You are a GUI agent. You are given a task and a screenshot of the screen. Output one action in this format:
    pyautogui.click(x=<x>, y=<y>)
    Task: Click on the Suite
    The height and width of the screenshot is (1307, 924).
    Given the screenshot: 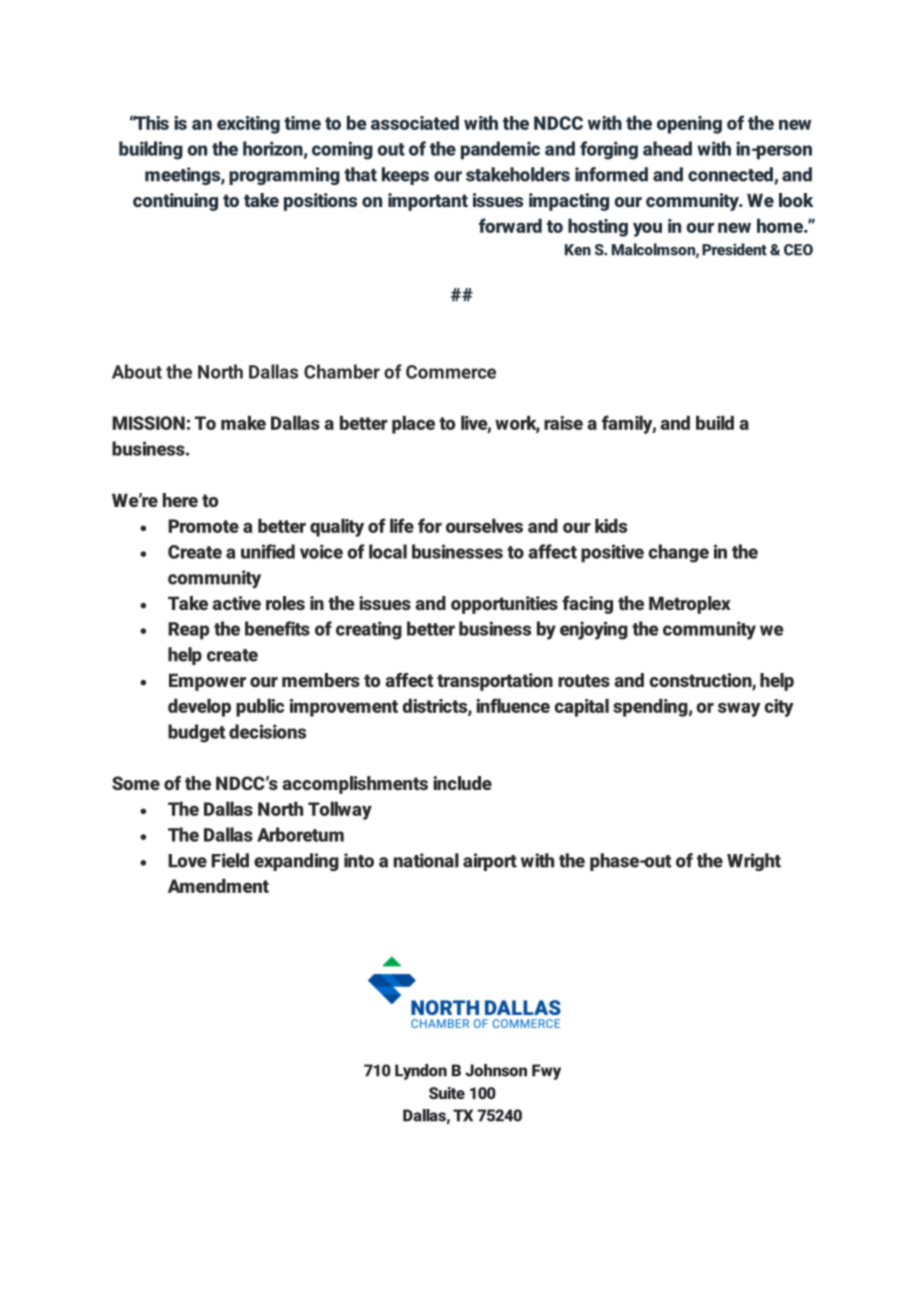 What is the action you would take?
    pyautogui.click(x=447, y=1093)
